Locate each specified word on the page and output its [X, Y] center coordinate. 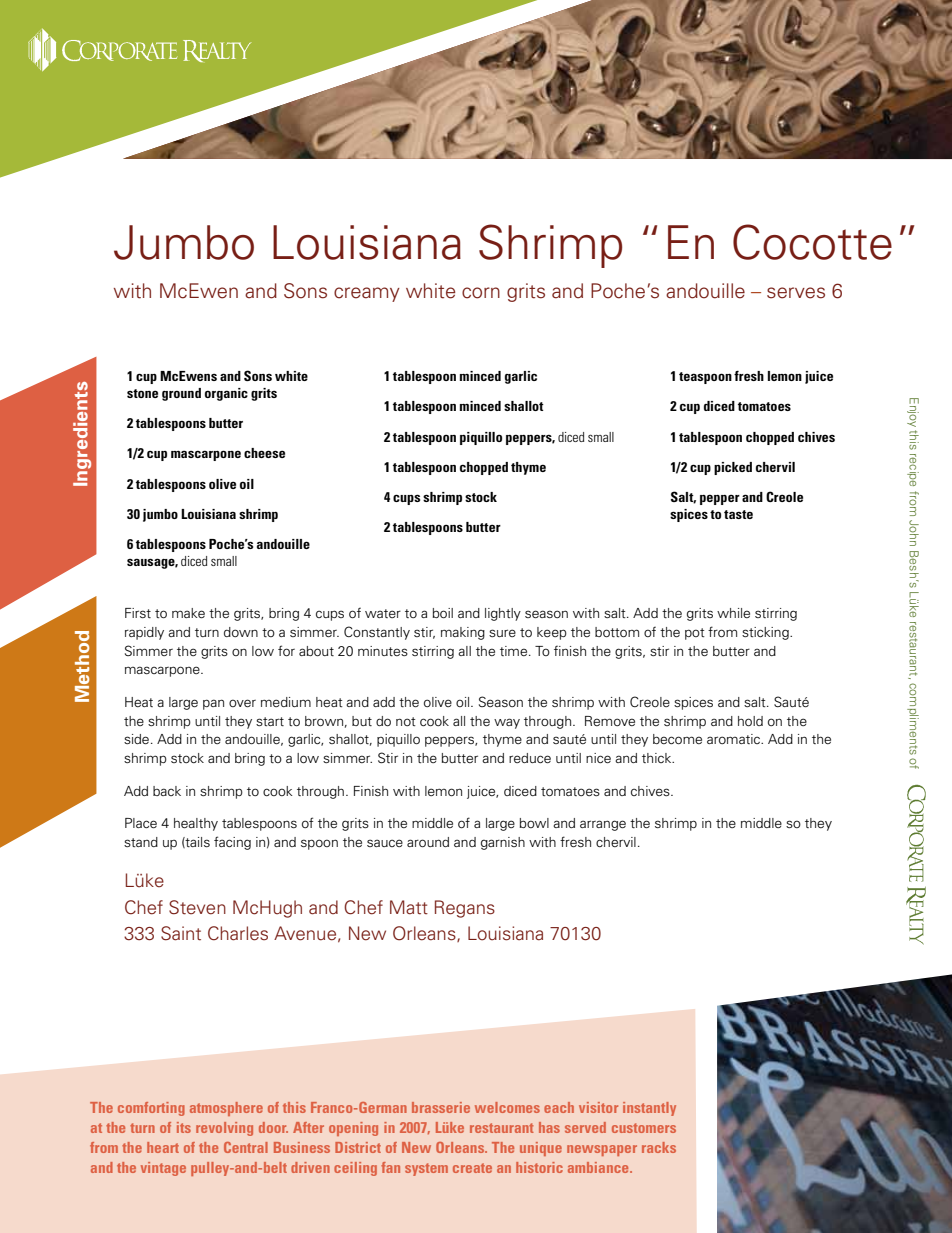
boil [442, 613]
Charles [238, 933]
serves [796, 293]
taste [738, 514]
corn [481, 293]
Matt [409, 907]
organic [226, 394]
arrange [603, 825]
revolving [224, 1129]
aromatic [734, 739]
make [188, 613]
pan [213, 704]
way [507, 723]
